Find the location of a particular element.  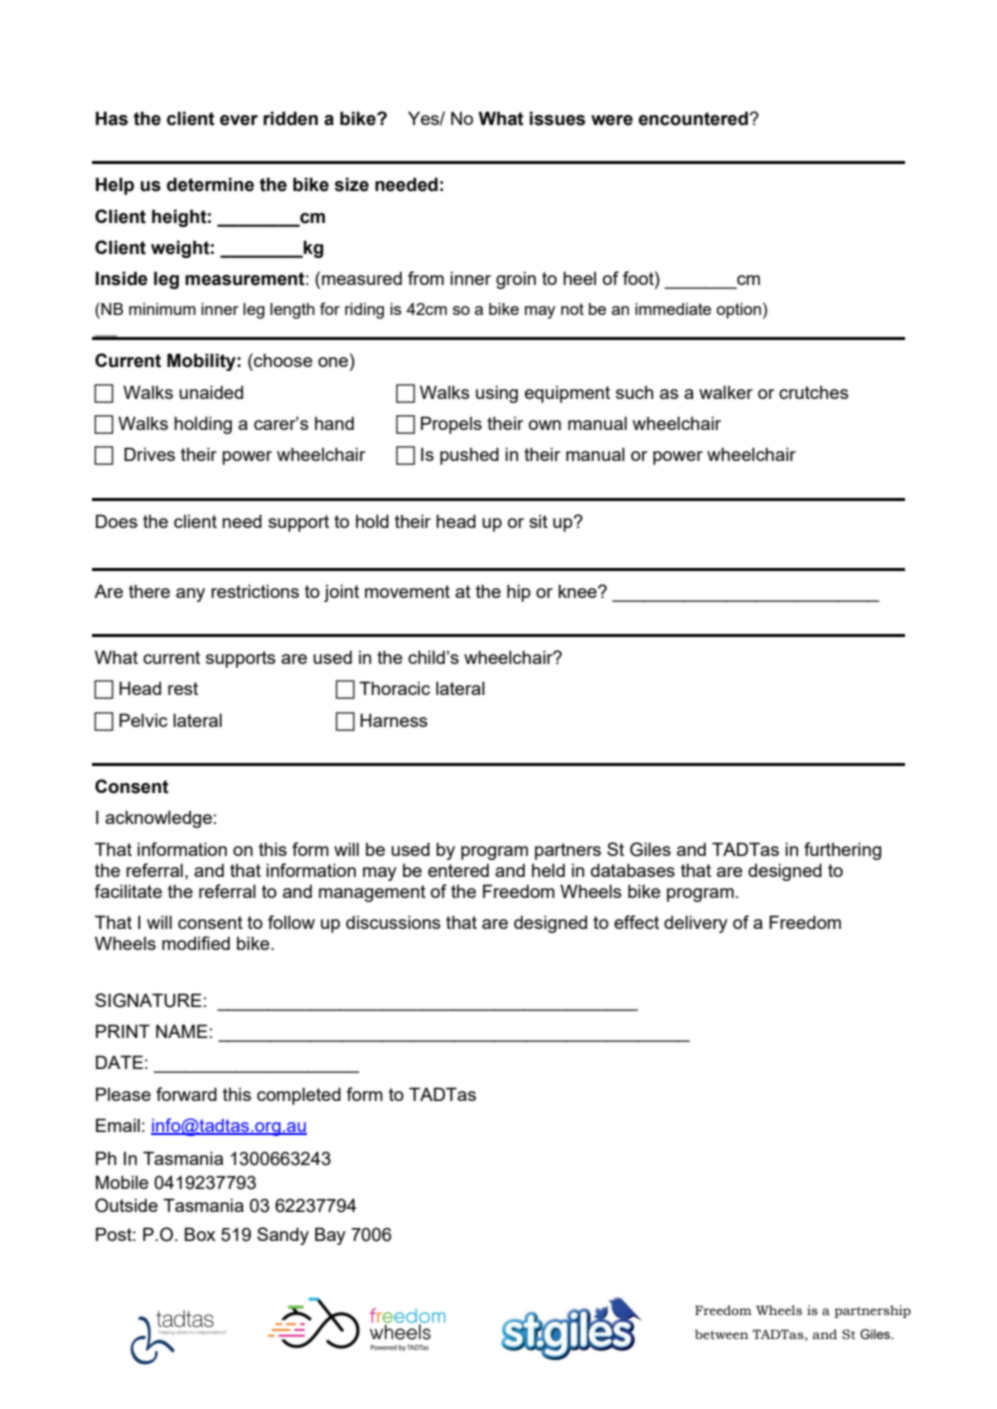

Harness is located at coordinates (394, 720).
